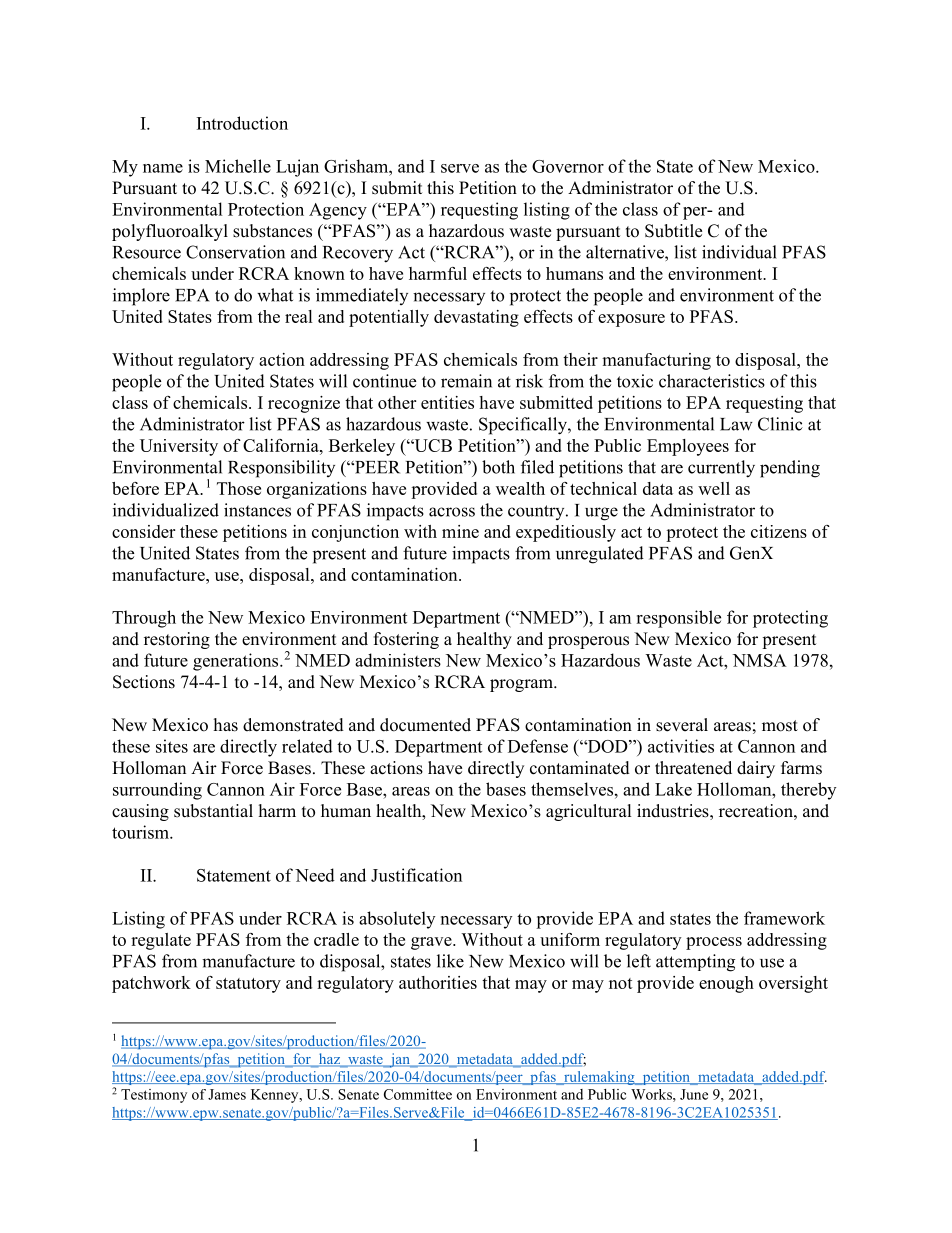 This document has height=1233, width=952. Describe the element at coordinates (226, 725) in the document. I see `has` at that location.
